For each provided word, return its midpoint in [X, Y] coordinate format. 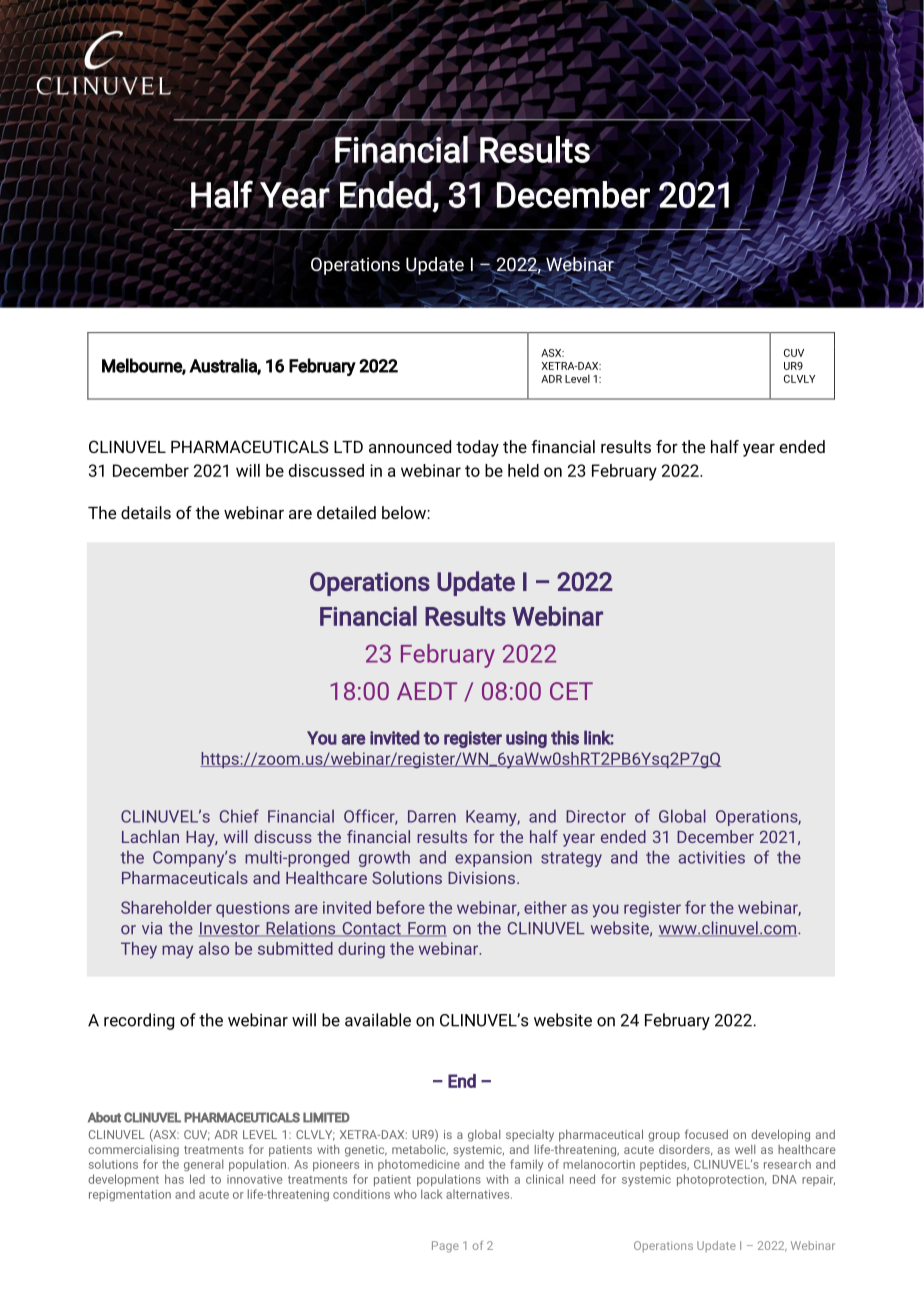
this [565, 737]
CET [571, 691]
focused [706, 1134]
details [146, 512]
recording [139, 1021]
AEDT [427, 691]
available [378, 1020]
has [174, 1179]
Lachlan [150, 836]
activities [712, 857]
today [477, 448]
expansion [493, 859]
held [523, 470]
